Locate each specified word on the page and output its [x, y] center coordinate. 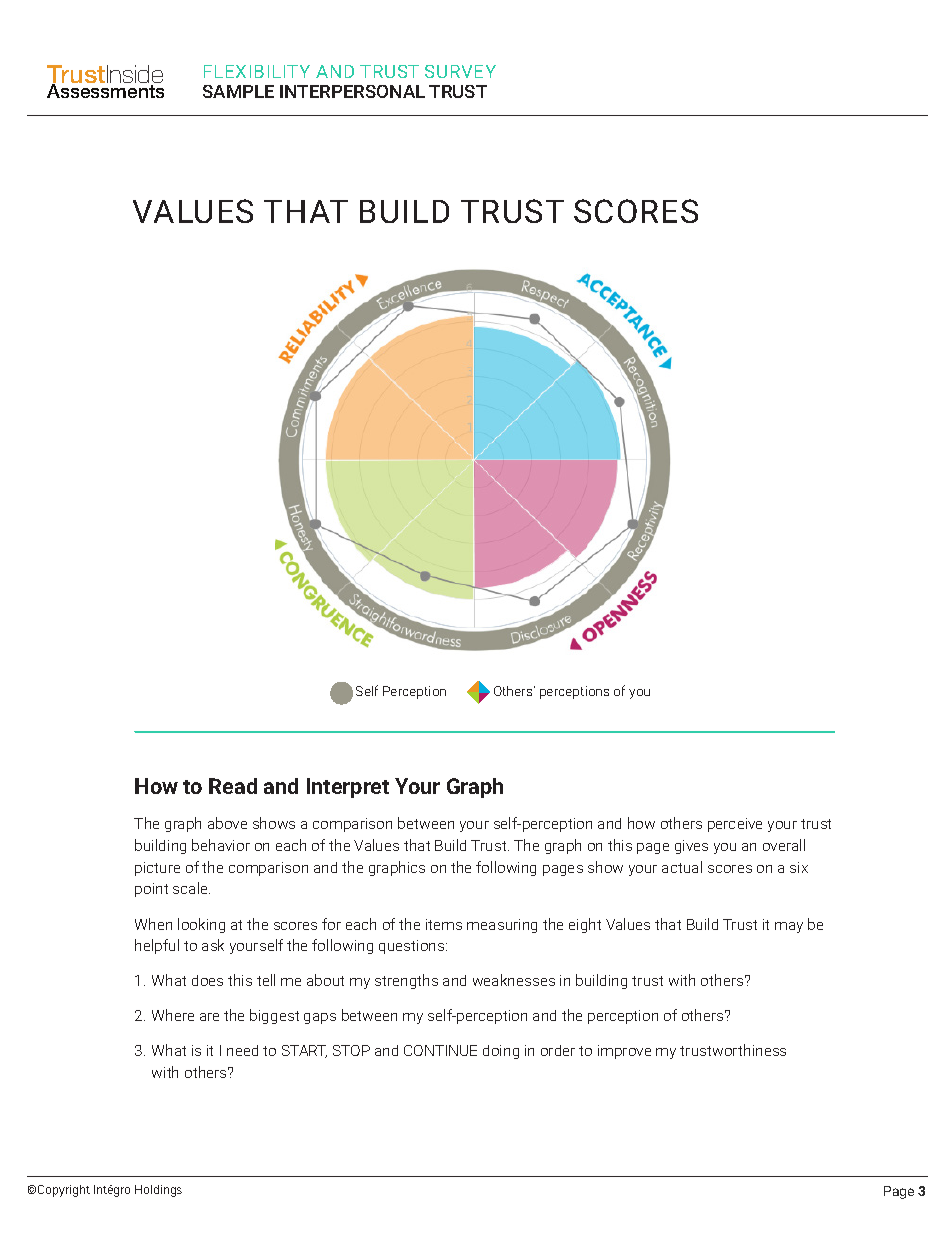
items [444, 924]
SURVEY [460, 71]
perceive [735, 825]
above [227, 823]
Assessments [105, 90]
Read [233, 786]
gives [691, 847]
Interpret [348, 788]
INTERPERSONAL [352, 91]
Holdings [158, 1191]
